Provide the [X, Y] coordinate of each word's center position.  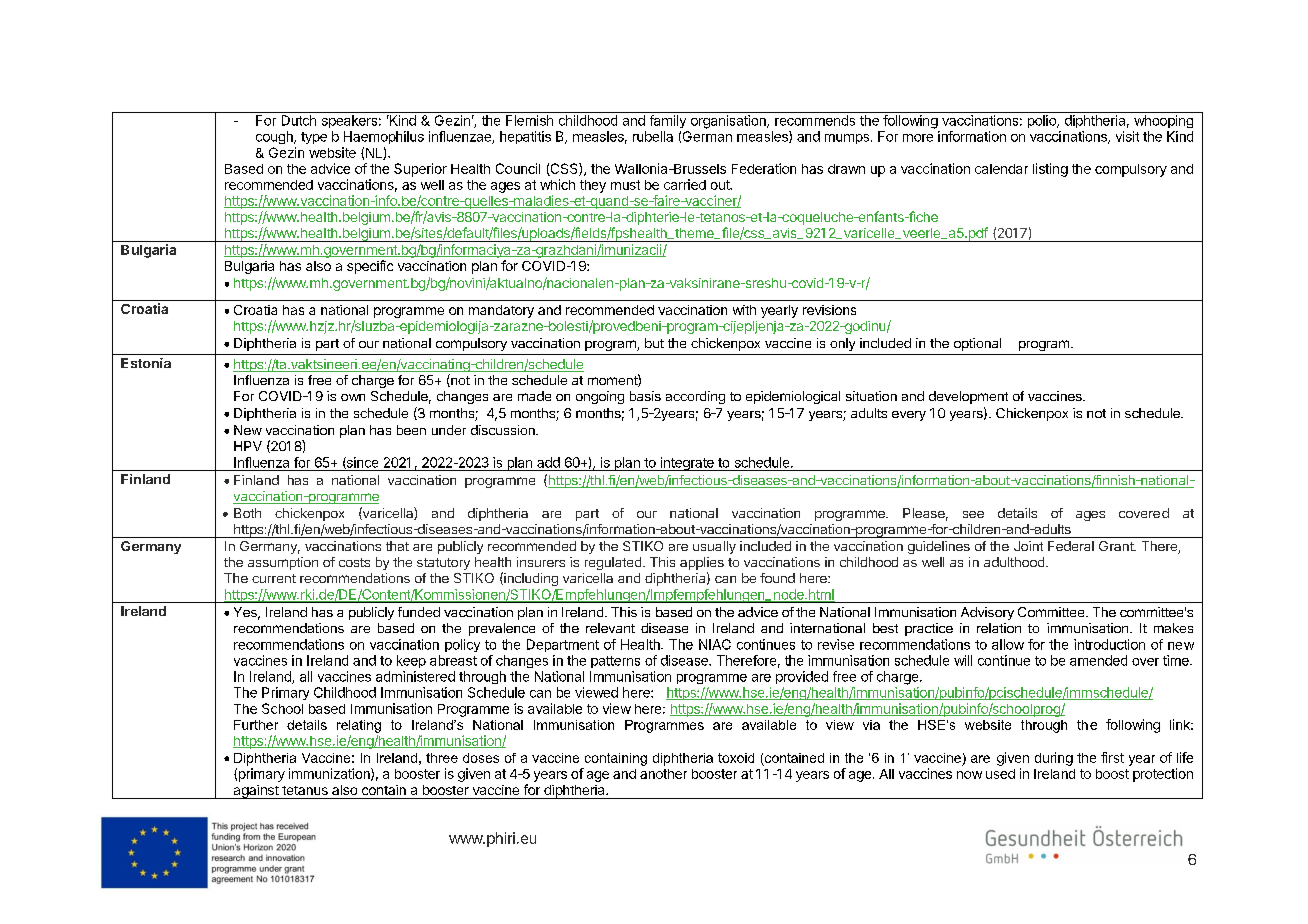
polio [1043, 121]
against [255, 792]
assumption [283, 563]
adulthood [1014, 562]
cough [275, 137]
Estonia [146, 363]
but [654, 343]
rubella [653, 136]
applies [702, 565]
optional [977, 344]
